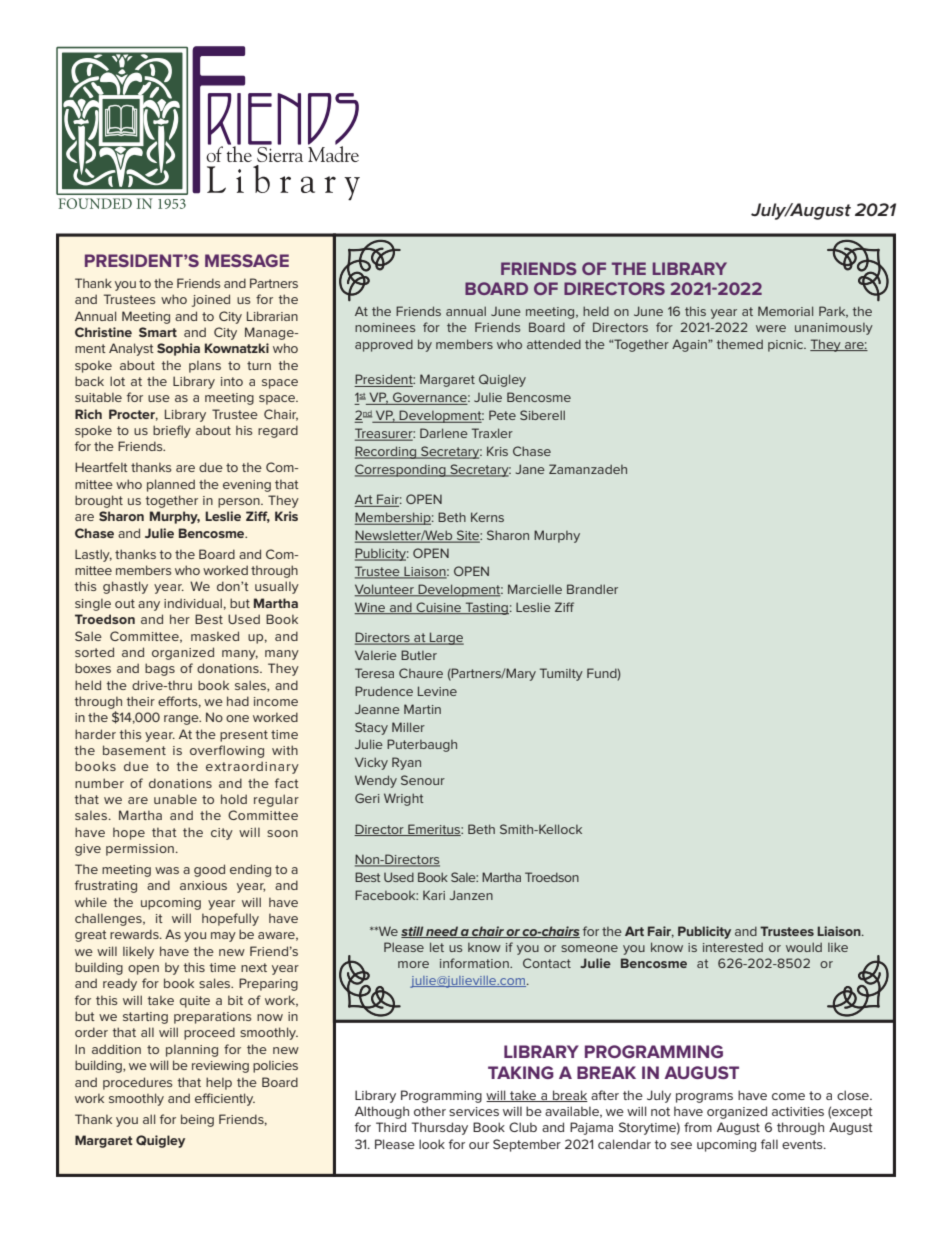  I want to click on Tasting, so click(486, 608).
